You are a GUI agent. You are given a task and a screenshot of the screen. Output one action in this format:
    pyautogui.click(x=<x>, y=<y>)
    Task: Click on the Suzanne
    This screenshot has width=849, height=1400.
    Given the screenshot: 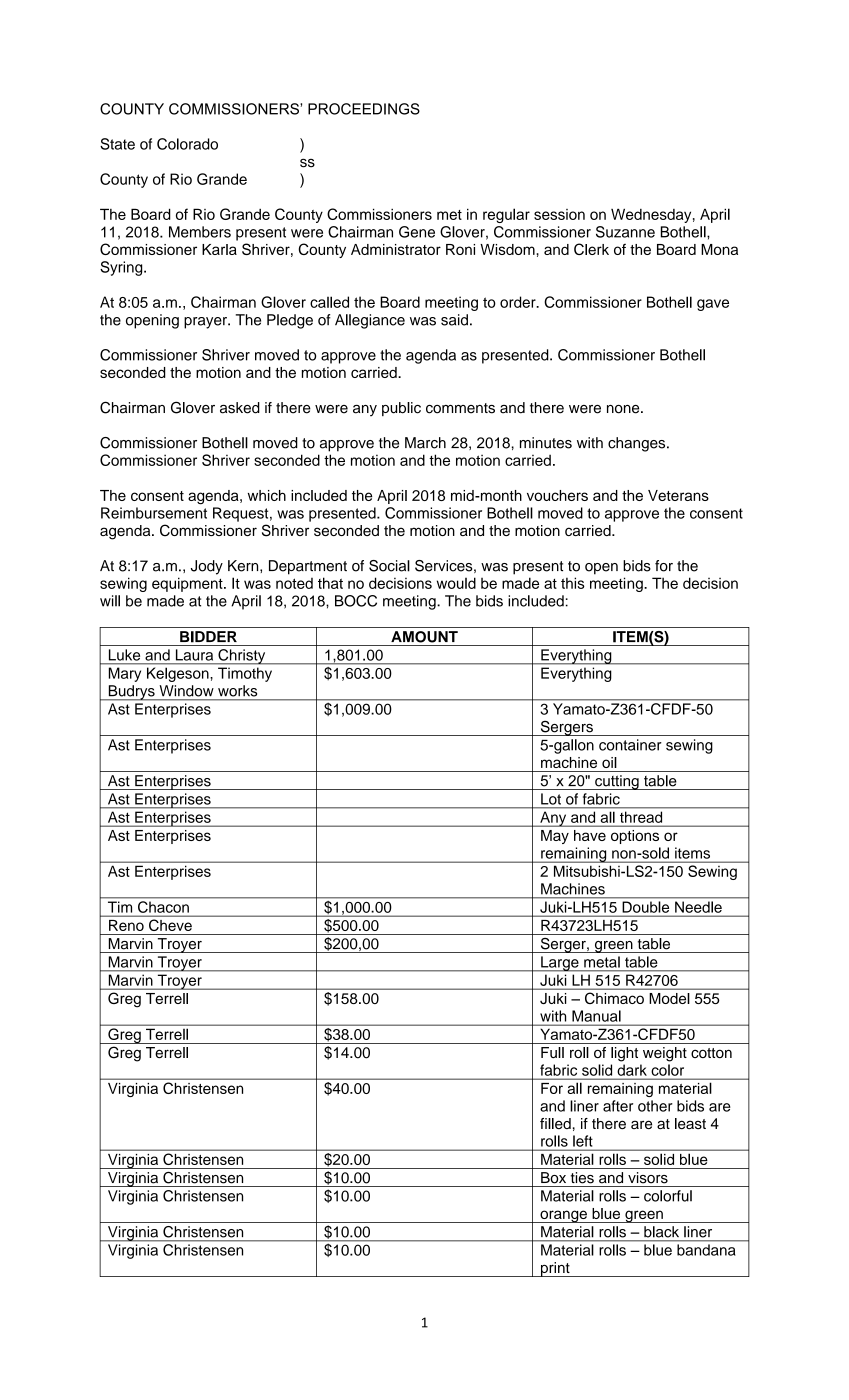 What is the action you would take?
    pyautogui.click(x=625, y=232)
